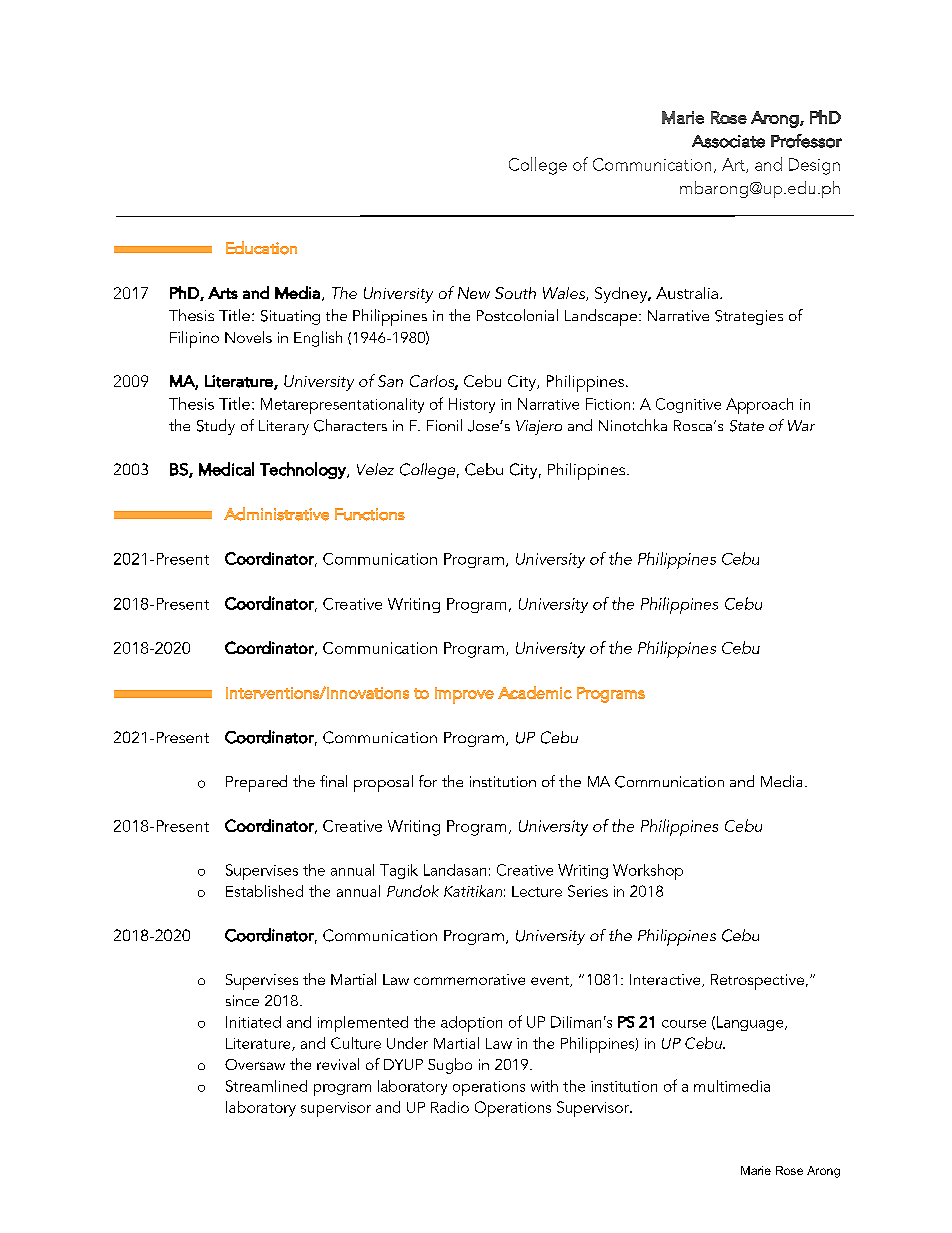 This document has width=952, height=1233. Describe the element at coordinates (261, 248) in the document. I see `Education` at that location.
